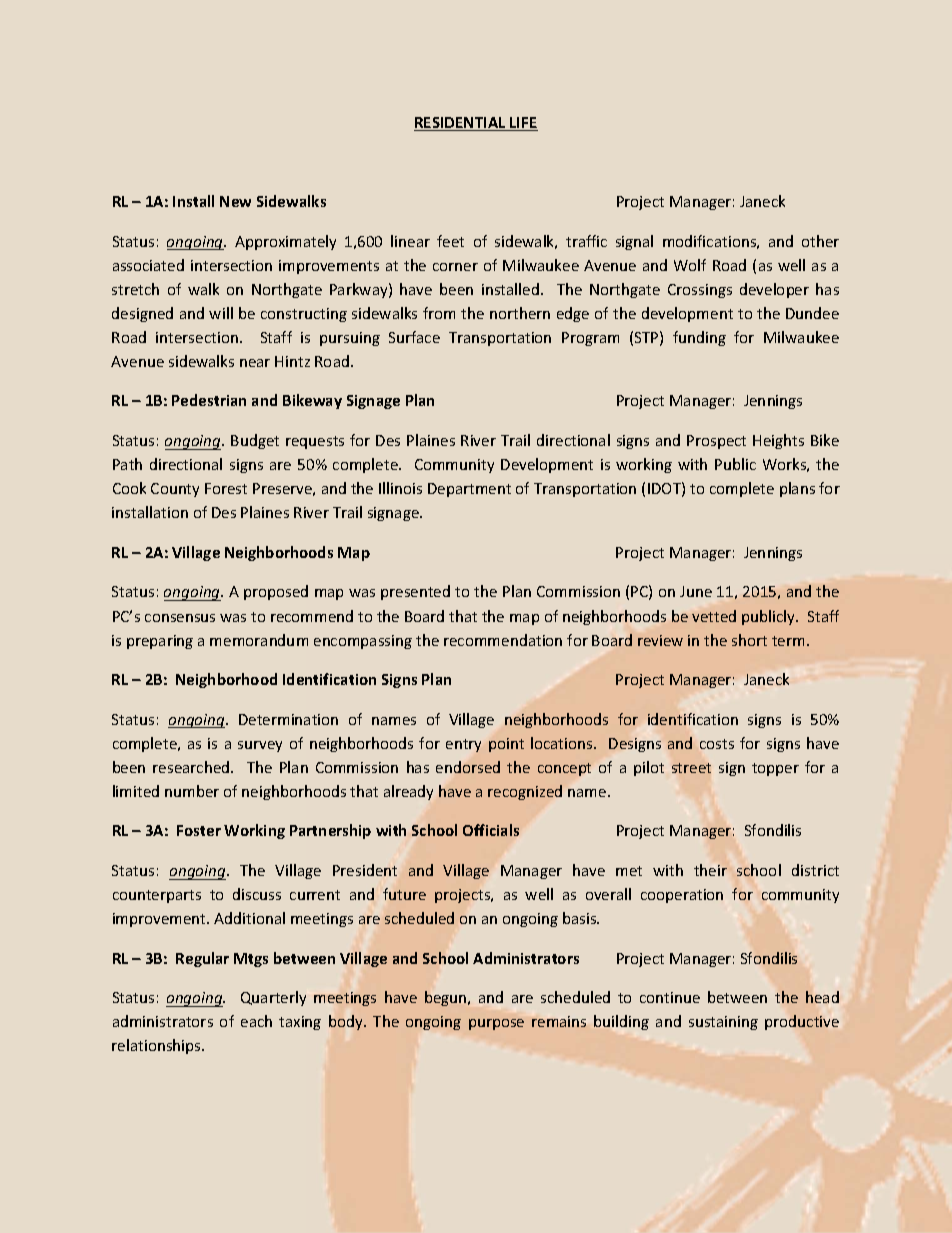 This document has width=952, height=1233. Describe the element at coordinates (696, 591) in the document. I see `June` at that location.
